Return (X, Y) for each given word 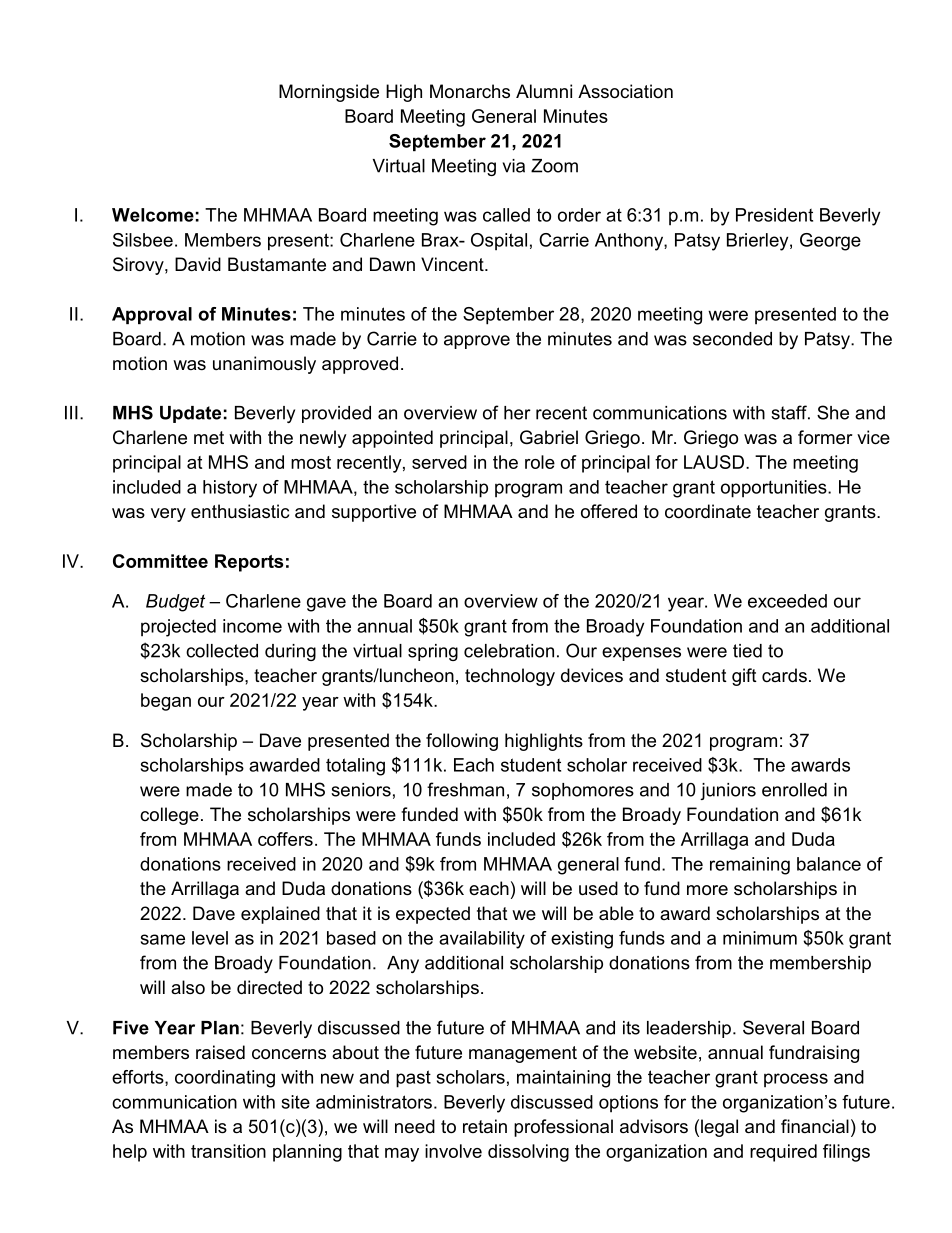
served (439, 462)
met (209, 437)
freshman (465, 789)
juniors (728, 791)
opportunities (775, 489)
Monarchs (470, 91)
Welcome (153, 215)
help (130, 1153)
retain (485, 1126)
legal (719, 1128)
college (169, 816)
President (774, 215)
